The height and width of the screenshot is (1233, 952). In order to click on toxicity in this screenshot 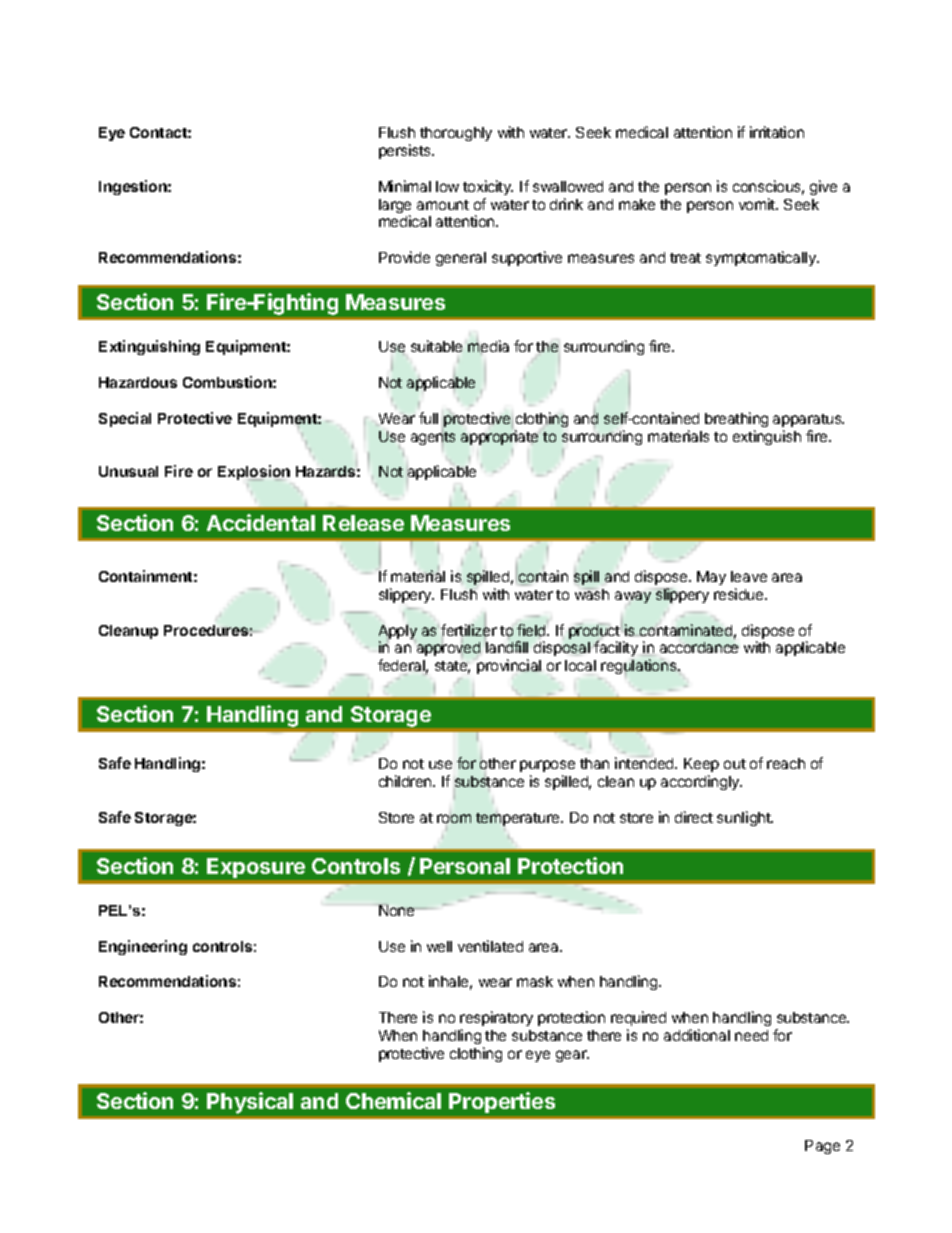, I will do `click(488, 187)`.
